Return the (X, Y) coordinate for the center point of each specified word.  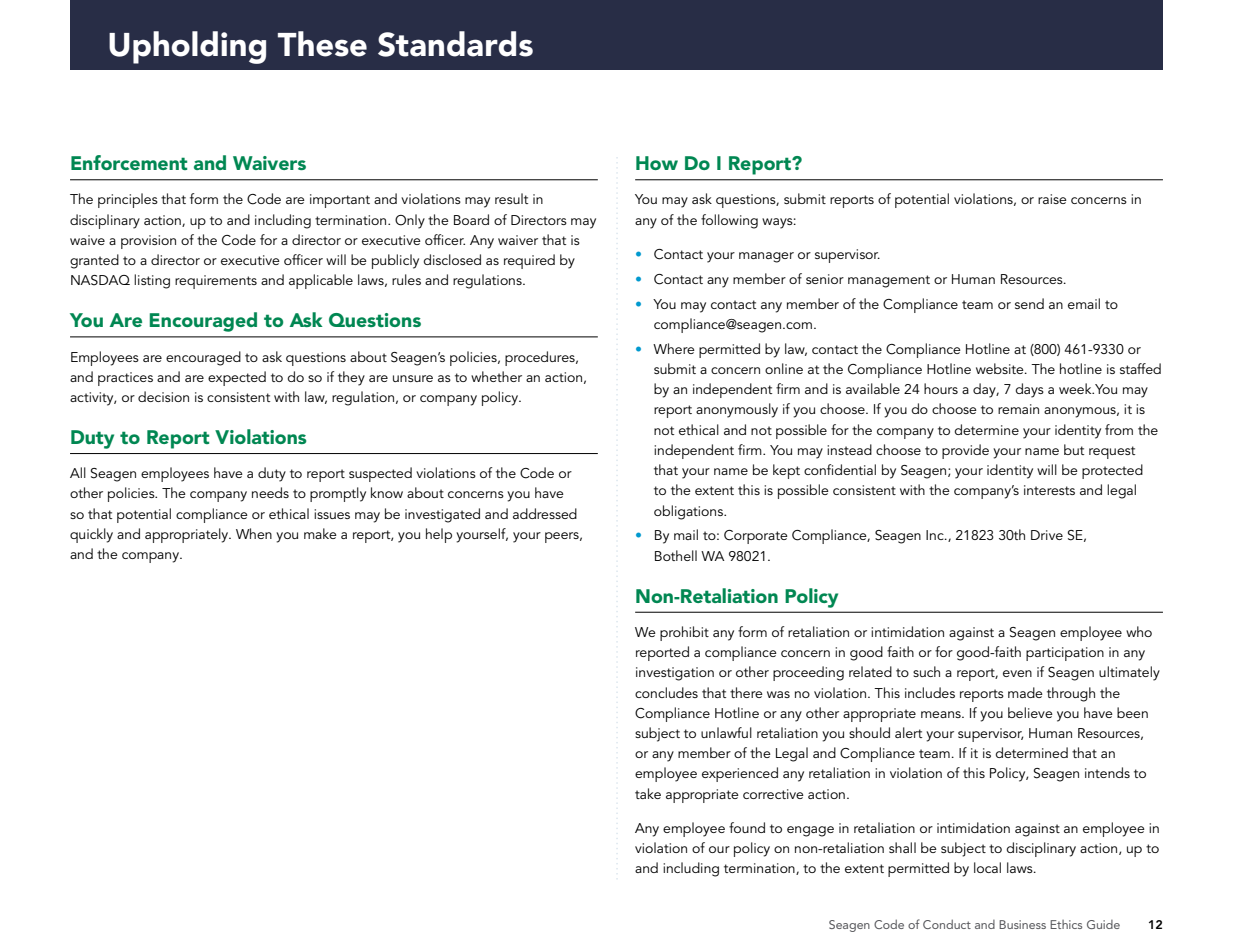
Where (674, 348)
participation (1065, 654)
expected (237, 378)
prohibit (684, 633)
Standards (455, 44)
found (747, 827)
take (648, 793)
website (1001, 368)
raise (1052, 199)
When (254, 533)
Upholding (187, 47)
